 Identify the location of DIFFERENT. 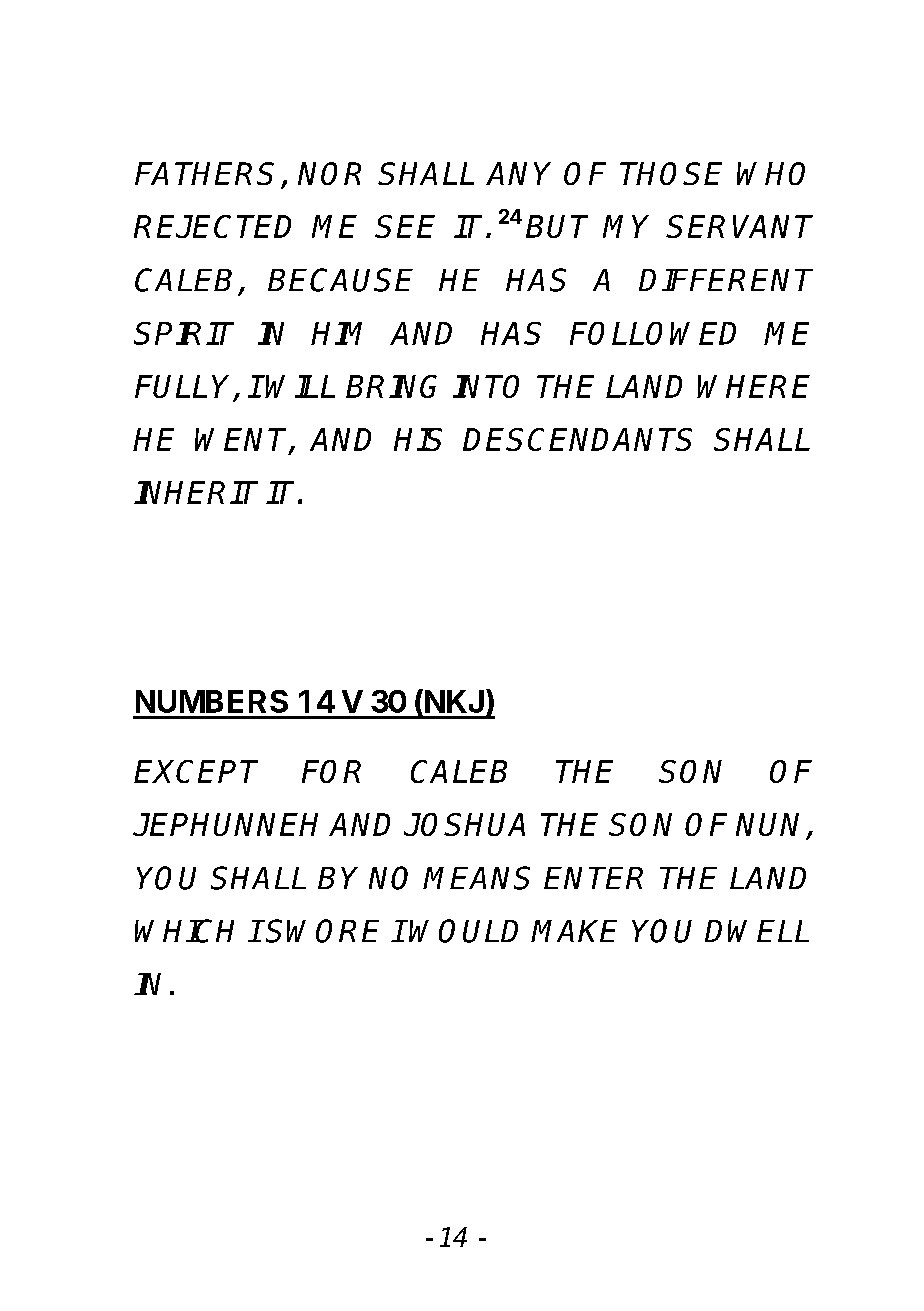
(726, 280).
